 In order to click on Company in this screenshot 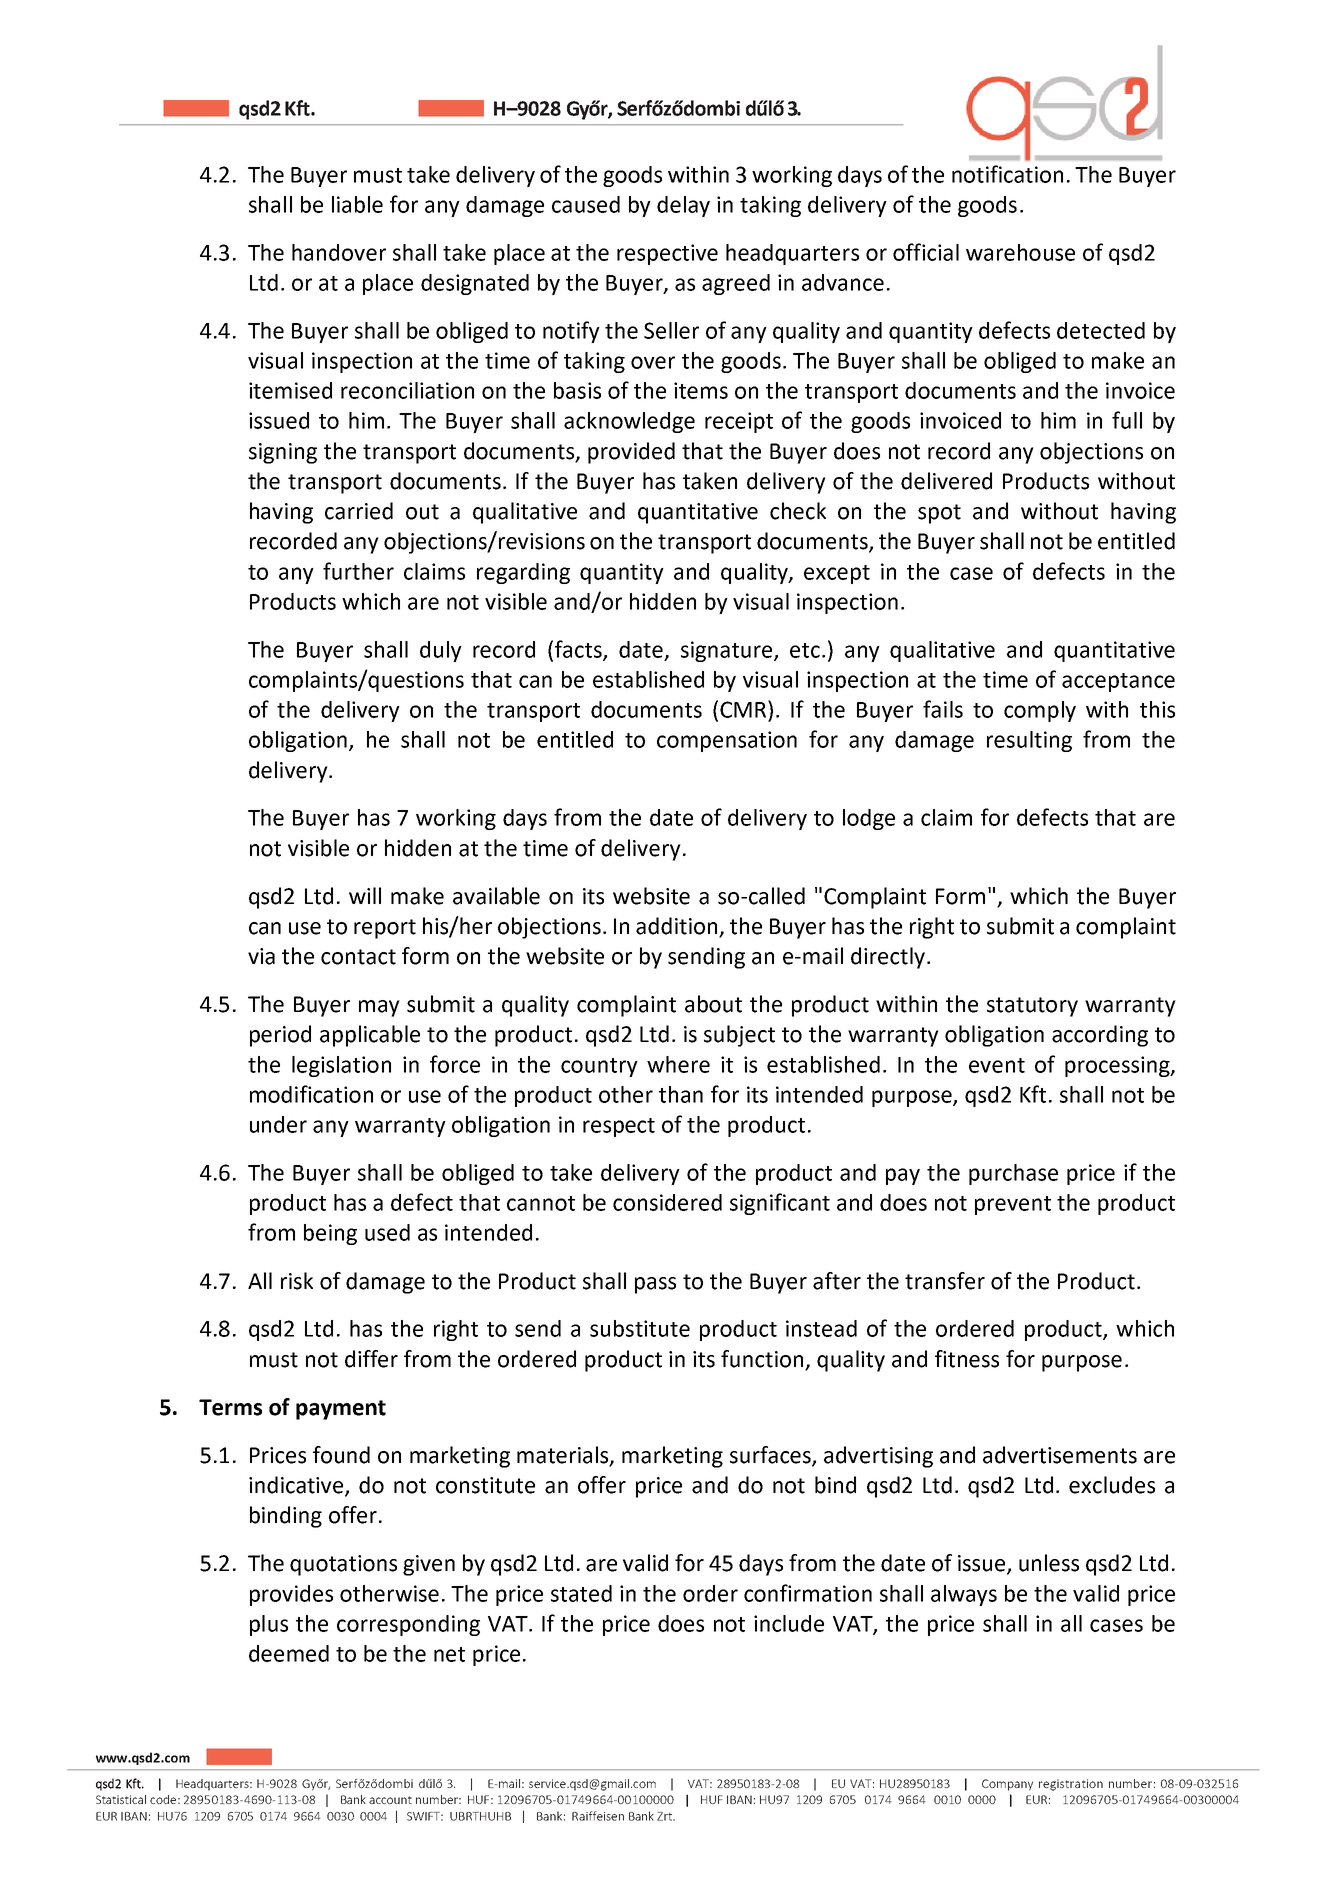, I will do `click(1007, 1785)`.
